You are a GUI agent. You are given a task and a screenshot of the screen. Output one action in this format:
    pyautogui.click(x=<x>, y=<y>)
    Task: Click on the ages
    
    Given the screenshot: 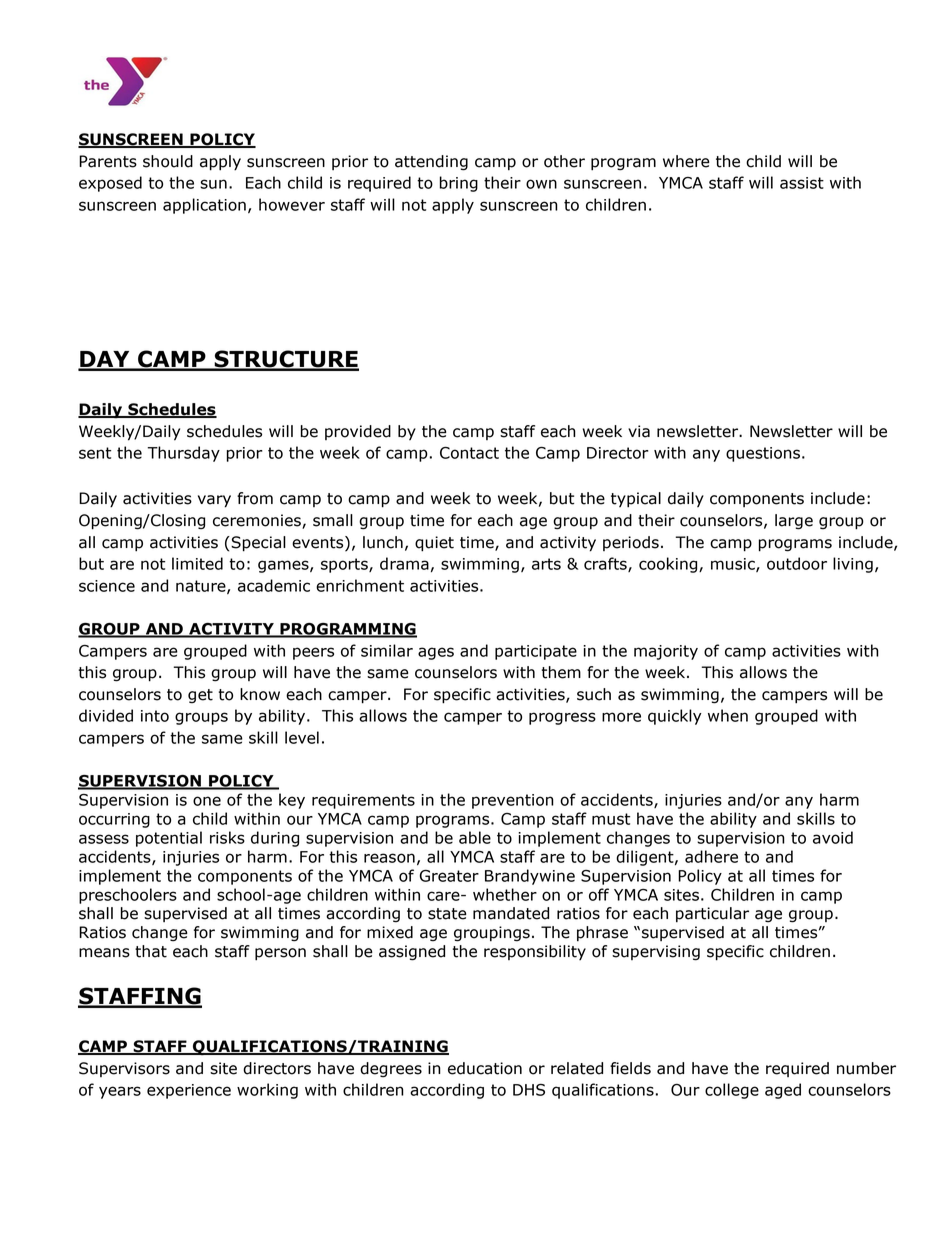 What is the action you would take?
    pyautogui.click(x=436, y=653)
